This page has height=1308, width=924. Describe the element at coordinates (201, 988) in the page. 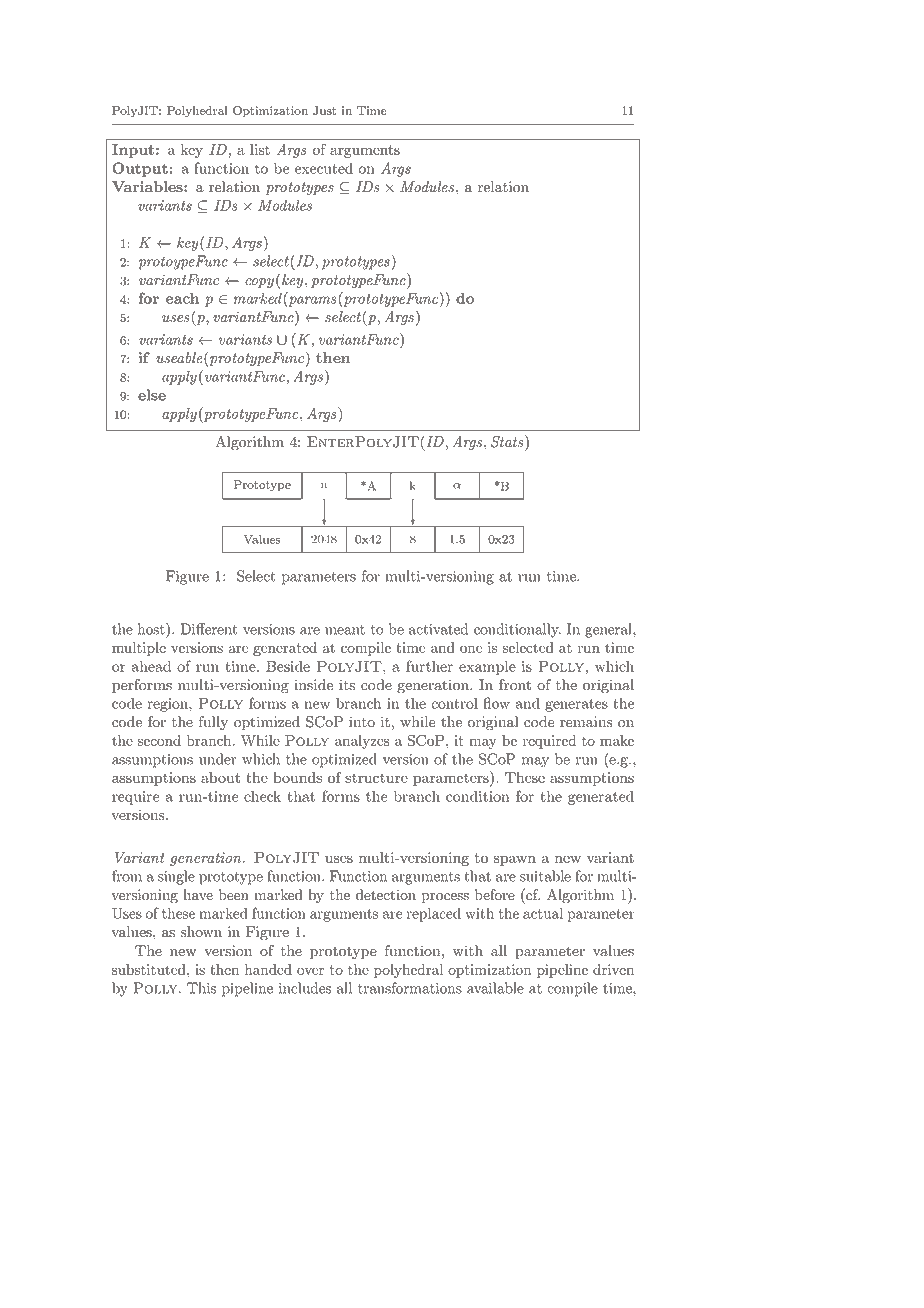

I see `This` at that location.
